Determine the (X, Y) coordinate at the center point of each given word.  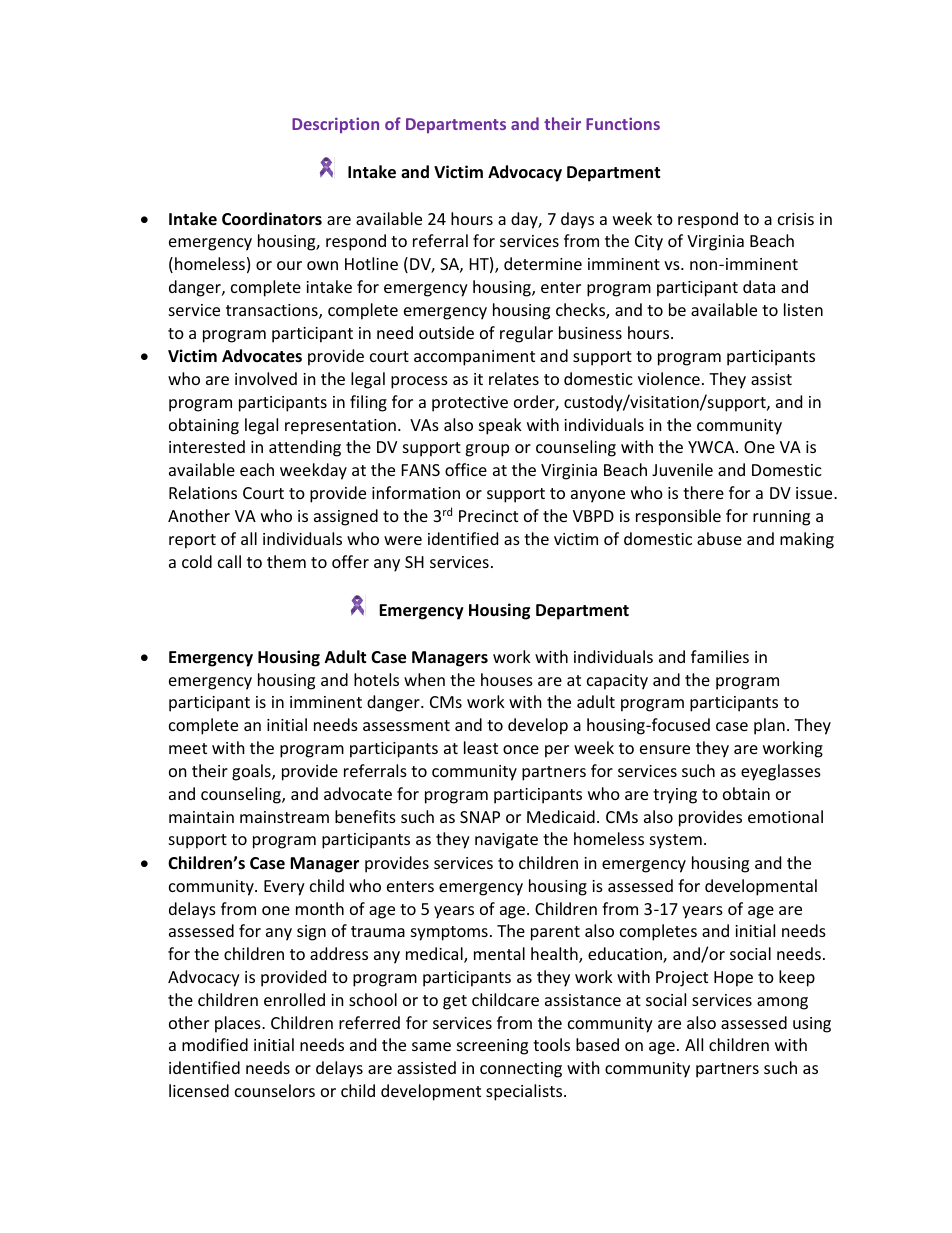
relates (514, 378)
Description (335, 125)
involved (266, 378)
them (286, 561)
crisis (796, 219)
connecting (521, 1070)
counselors (275, 1090)
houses (507, 679)
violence (669, 378)
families (720, 656)
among (782, 1003)
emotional (785, 816)
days (577, 220)
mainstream (284, 817)
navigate (506, 841)
